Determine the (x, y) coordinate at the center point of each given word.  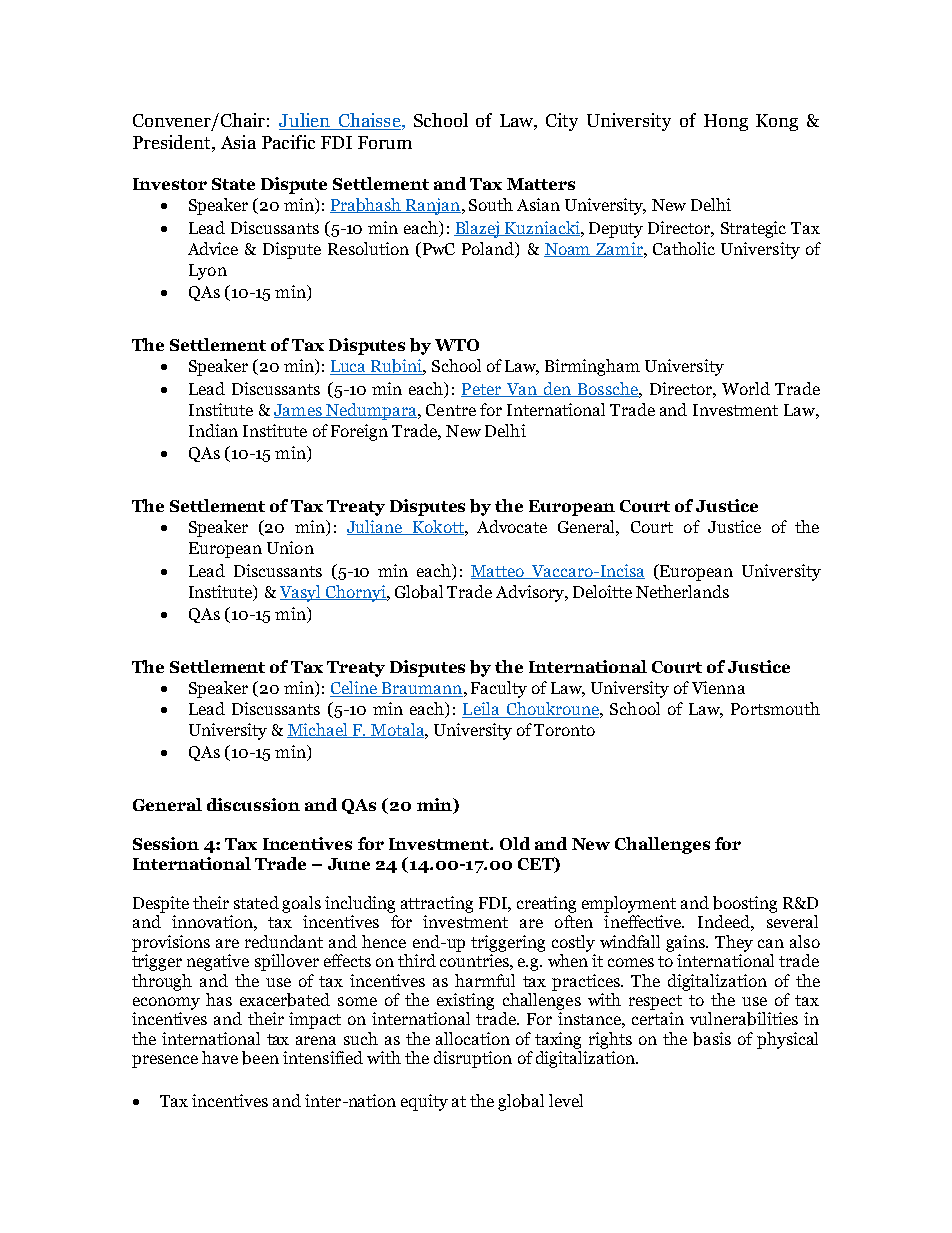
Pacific (288, 142)
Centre (451, 410)
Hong (726, 122)
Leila (482, 710)
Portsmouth (775, 708)
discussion (253, 804)
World (746, 388)
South (491, 204)
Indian (213, 430)
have (220, 1057)
